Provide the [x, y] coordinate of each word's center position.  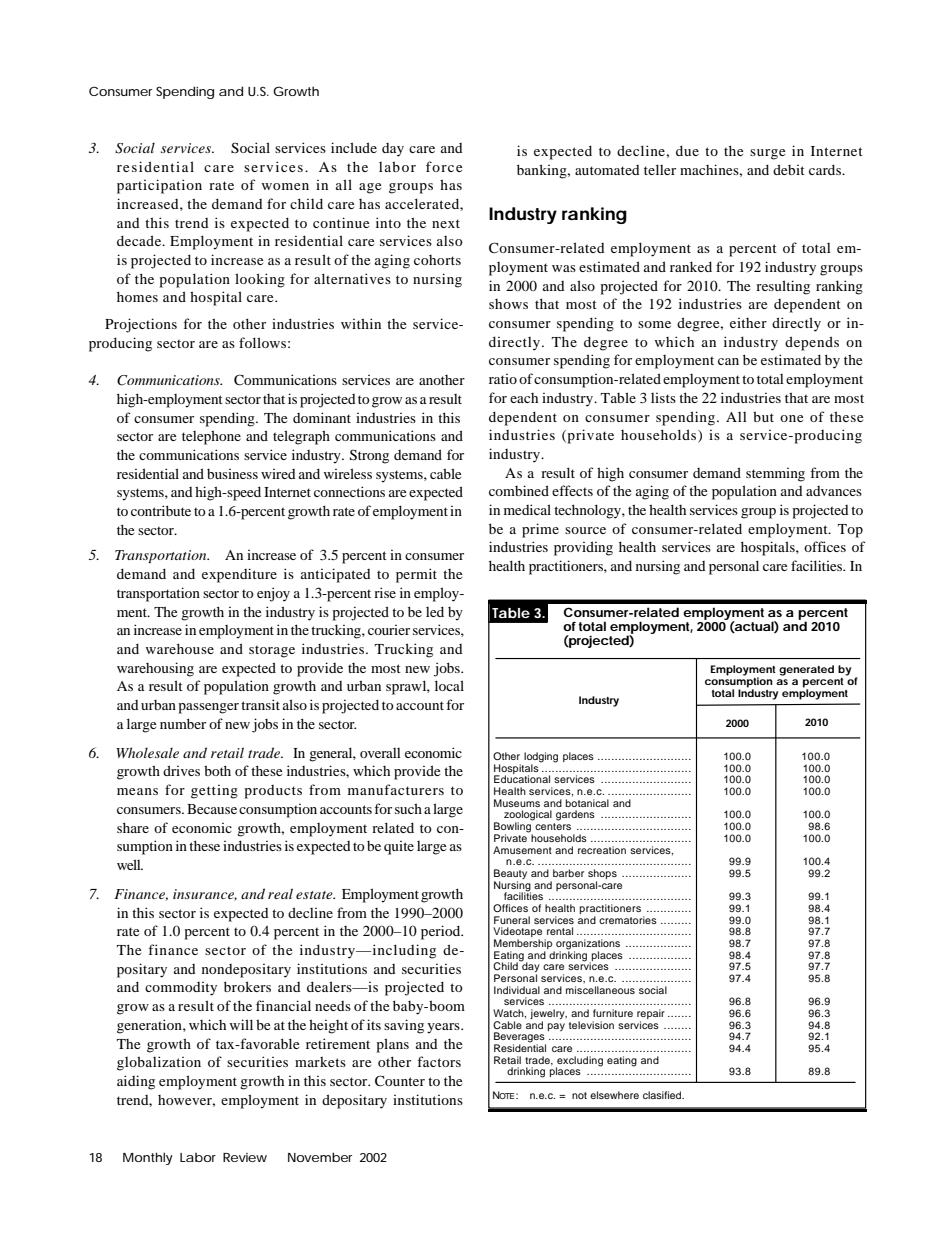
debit [789, 169]
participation [159, 186]
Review [245, 1157]
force [444, 166]
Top [850, 531]
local [449, 685]
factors [439, 1061]
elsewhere [614, 1095]
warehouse [180, 648]
